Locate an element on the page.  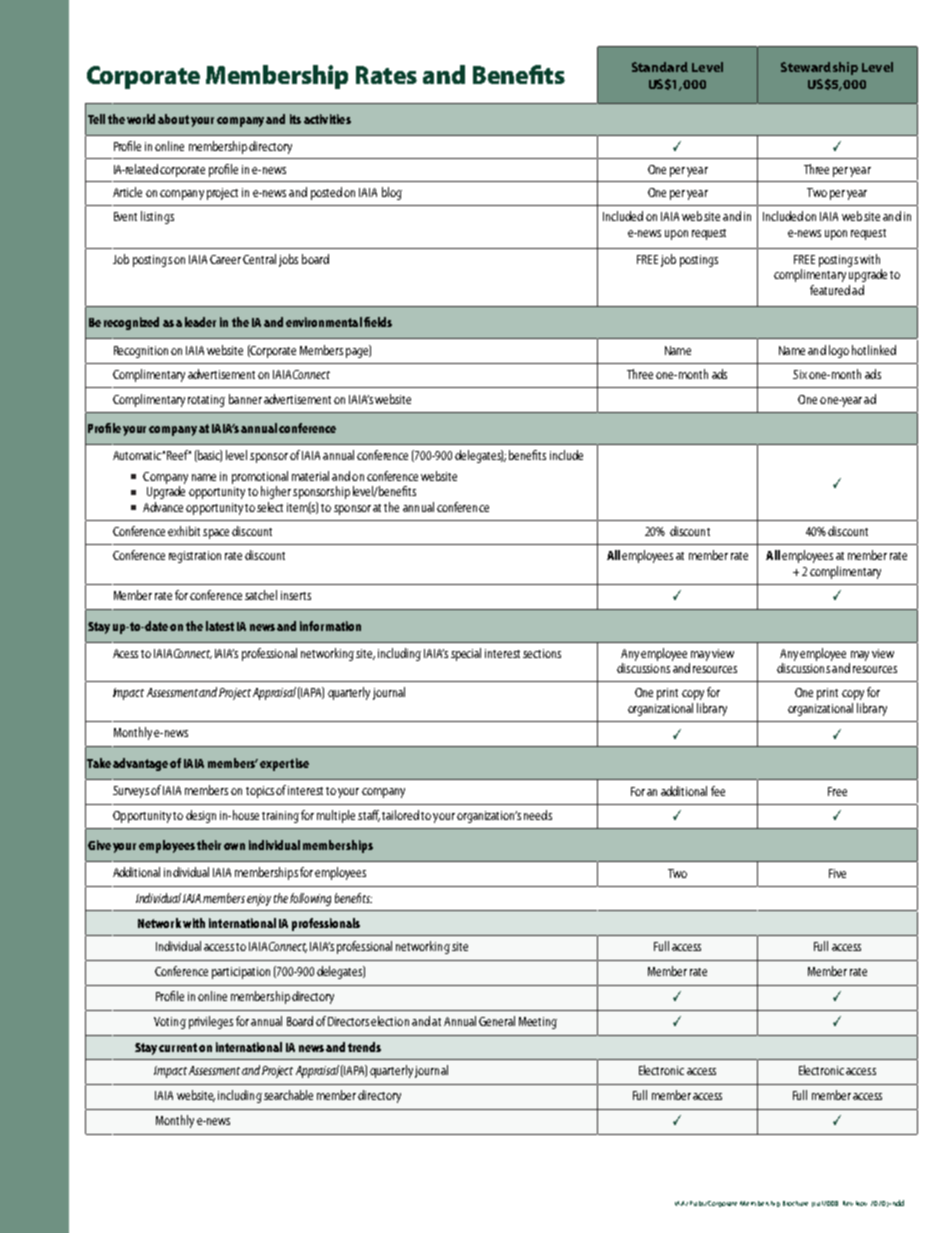
latest is located at coordinates (220, 626).
